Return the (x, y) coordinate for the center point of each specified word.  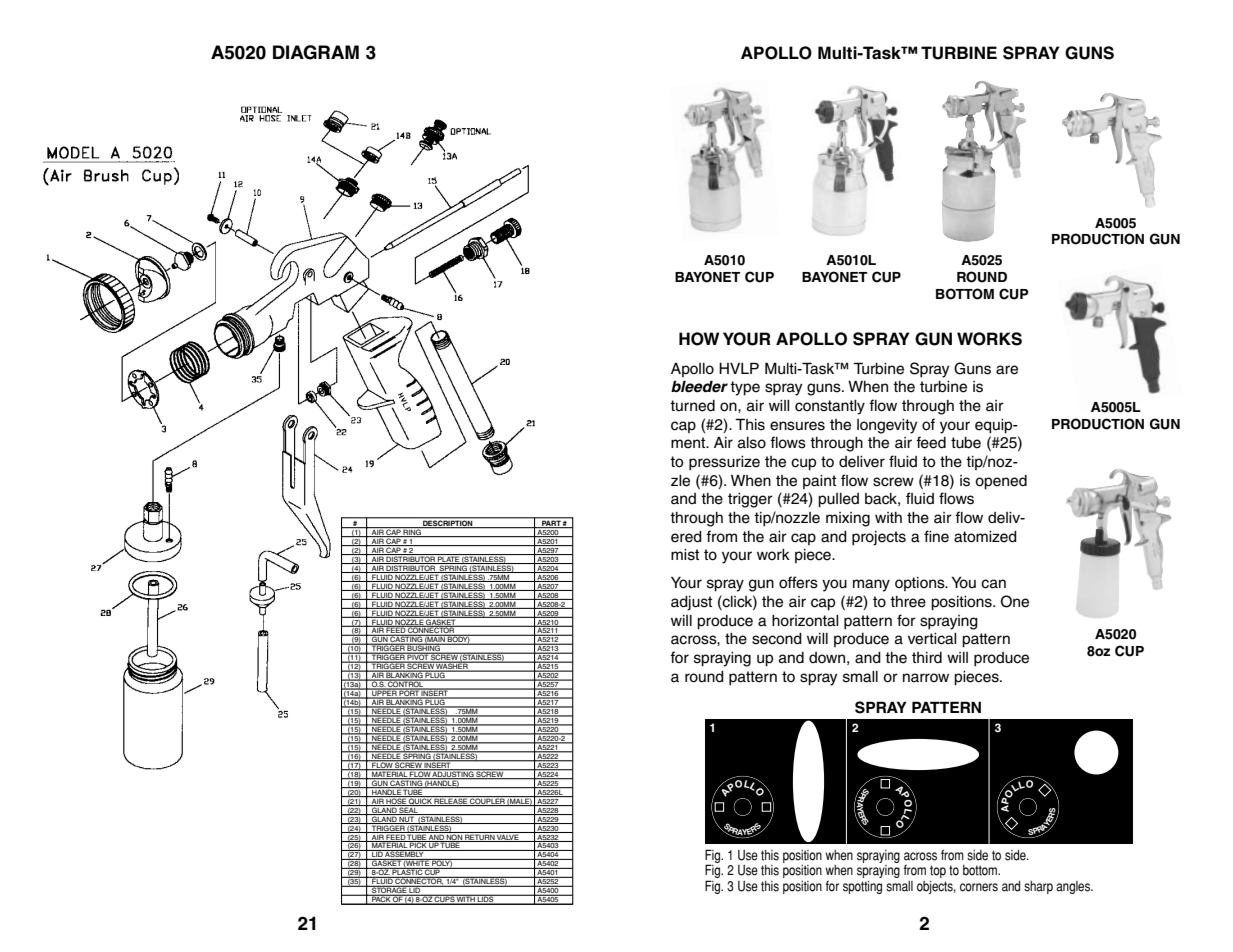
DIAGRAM (316, 52)
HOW (699, 339)
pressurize (724, 463)
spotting (862, 887)
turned (692, 406)
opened (1001, 482)
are (1007, 370)
